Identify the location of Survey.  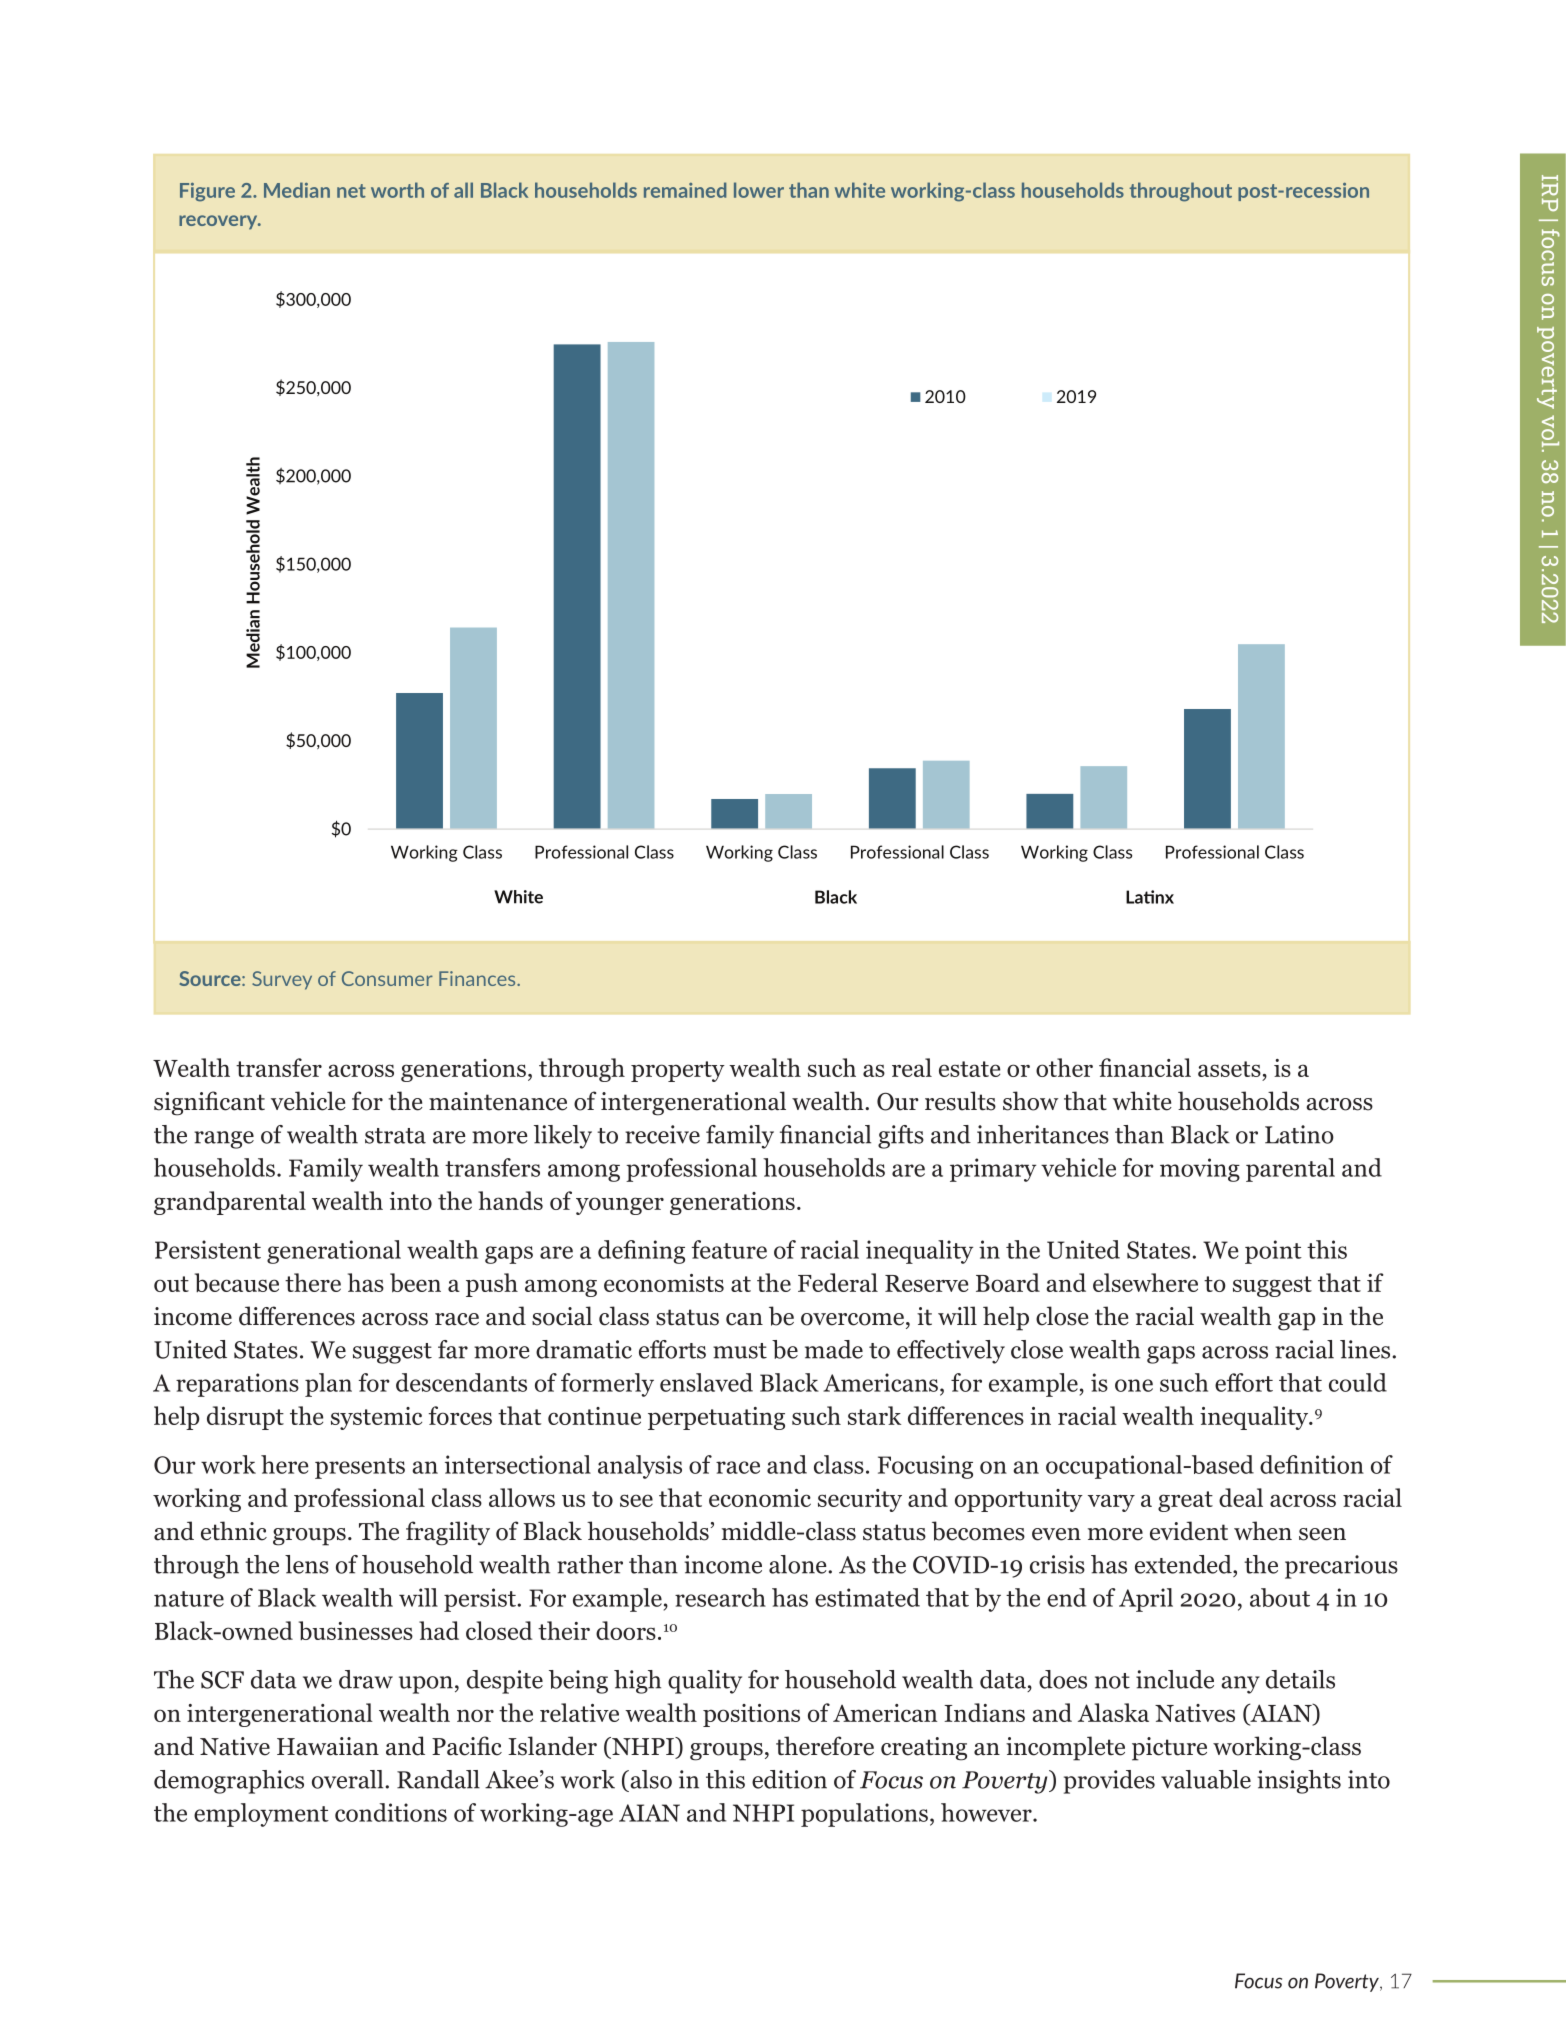
(282, 980).
